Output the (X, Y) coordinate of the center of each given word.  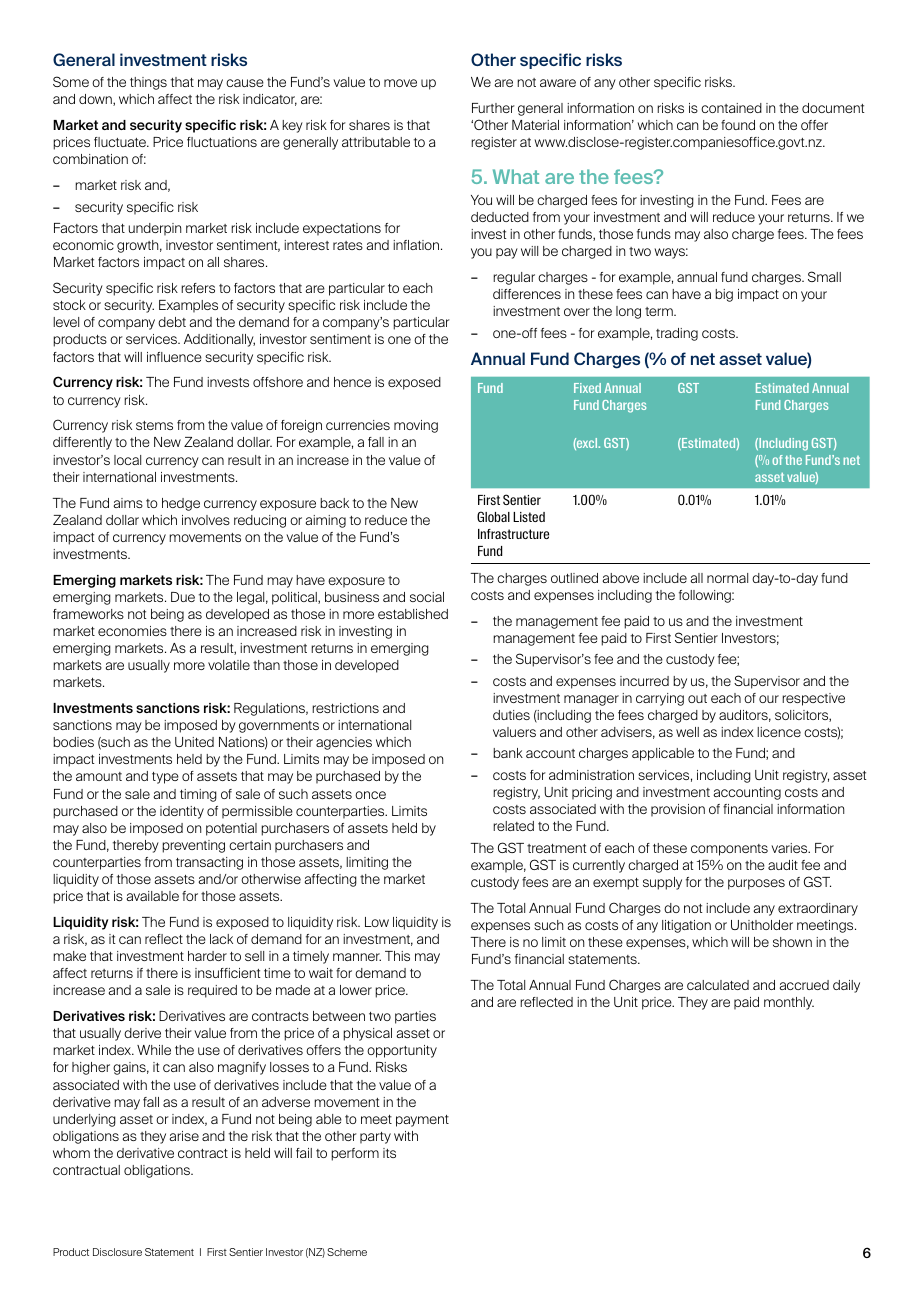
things (148, 83)
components (729, 850)
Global (493, 516)
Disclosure (117, 1252)
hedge (181, 504)
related (513, 826)
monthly (789, 1003)
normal (727, 578)
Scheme (347, 1252)
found (738, 125)
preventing (193, 846)
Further (493, 108)
